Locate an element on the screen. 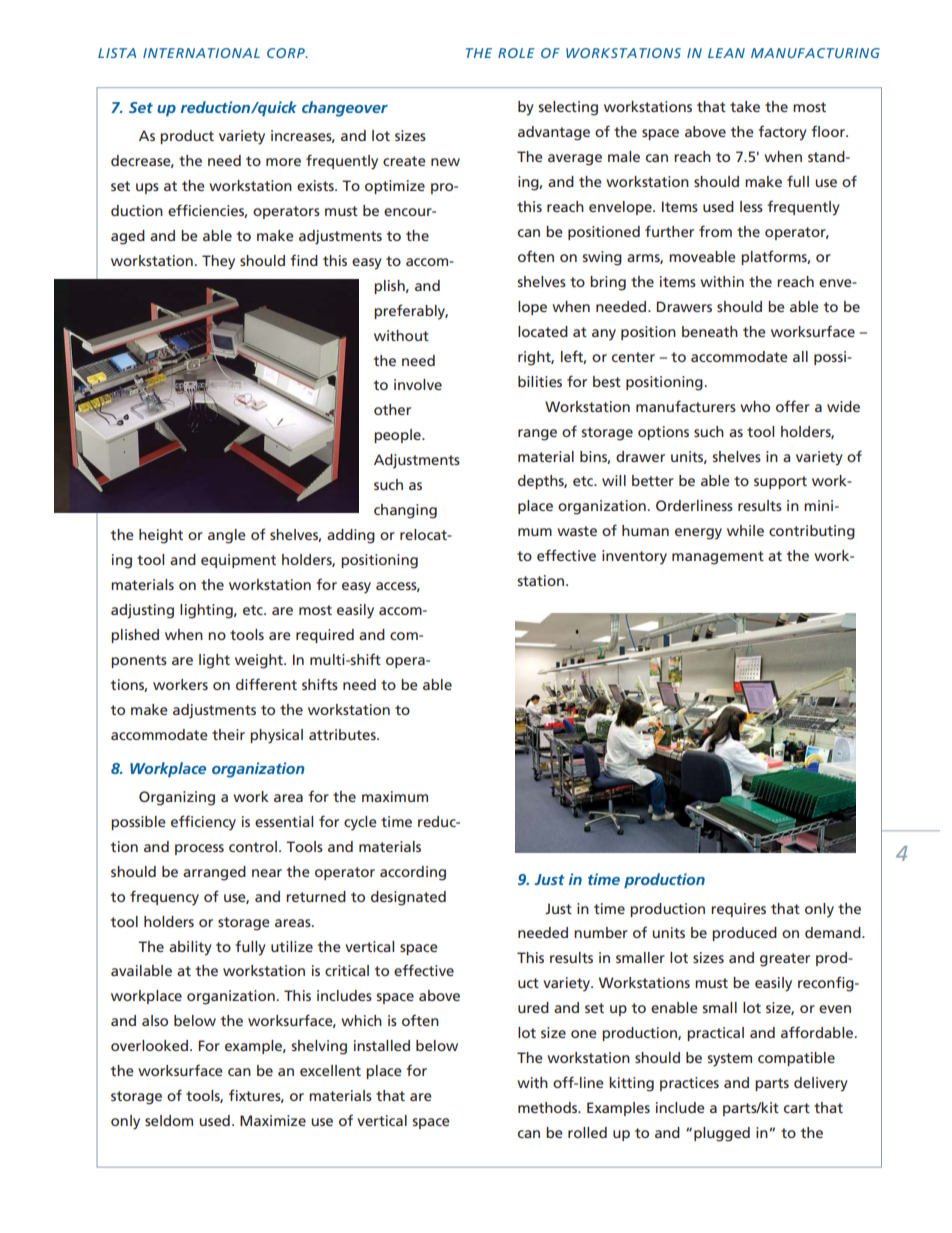 The image size is (952, 1233). take is located at coordinates (745, 106).
